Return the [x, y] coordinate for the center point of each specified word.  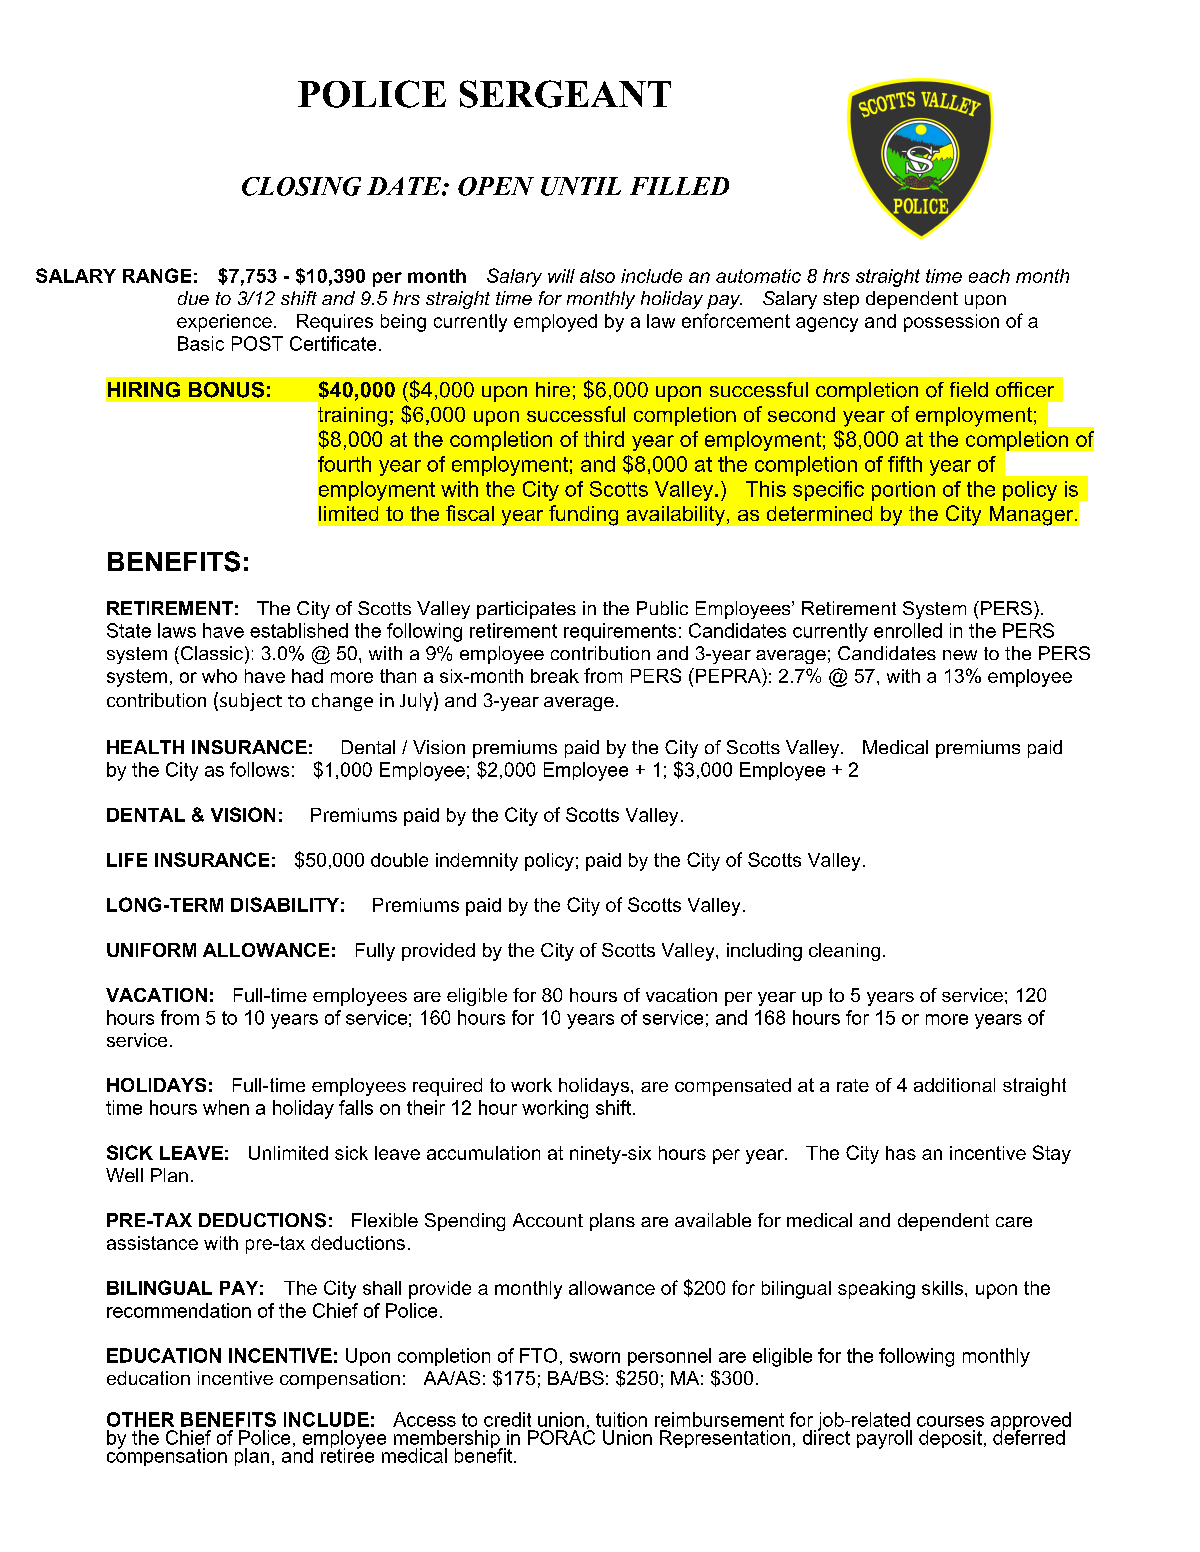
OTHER [140, 1419]
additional [954, 1085]
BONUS [226, 390]
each [989, 276]
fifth [905, 464]
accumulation [483, 1153]
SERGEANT [565, 94]
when [226, 1107]
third [604, 439]
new [960, 655]
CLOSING [301, 186]
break [555, 676]
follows [259, 769]
